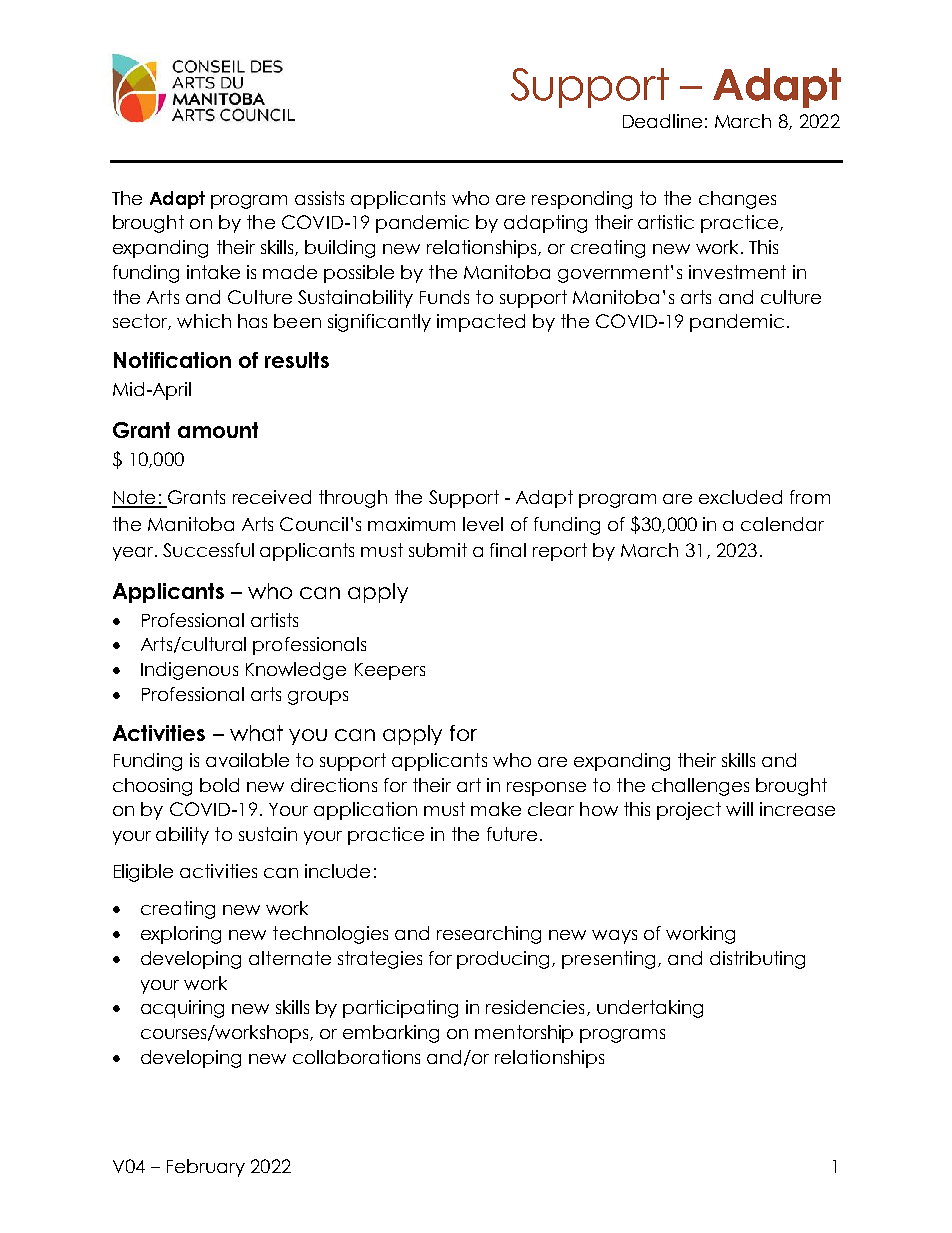 Image resolution: width=952 pixels, height=1233 pixels. Describe the element at coordinates (757, 960) in the page. I see `distributing` at that location.
